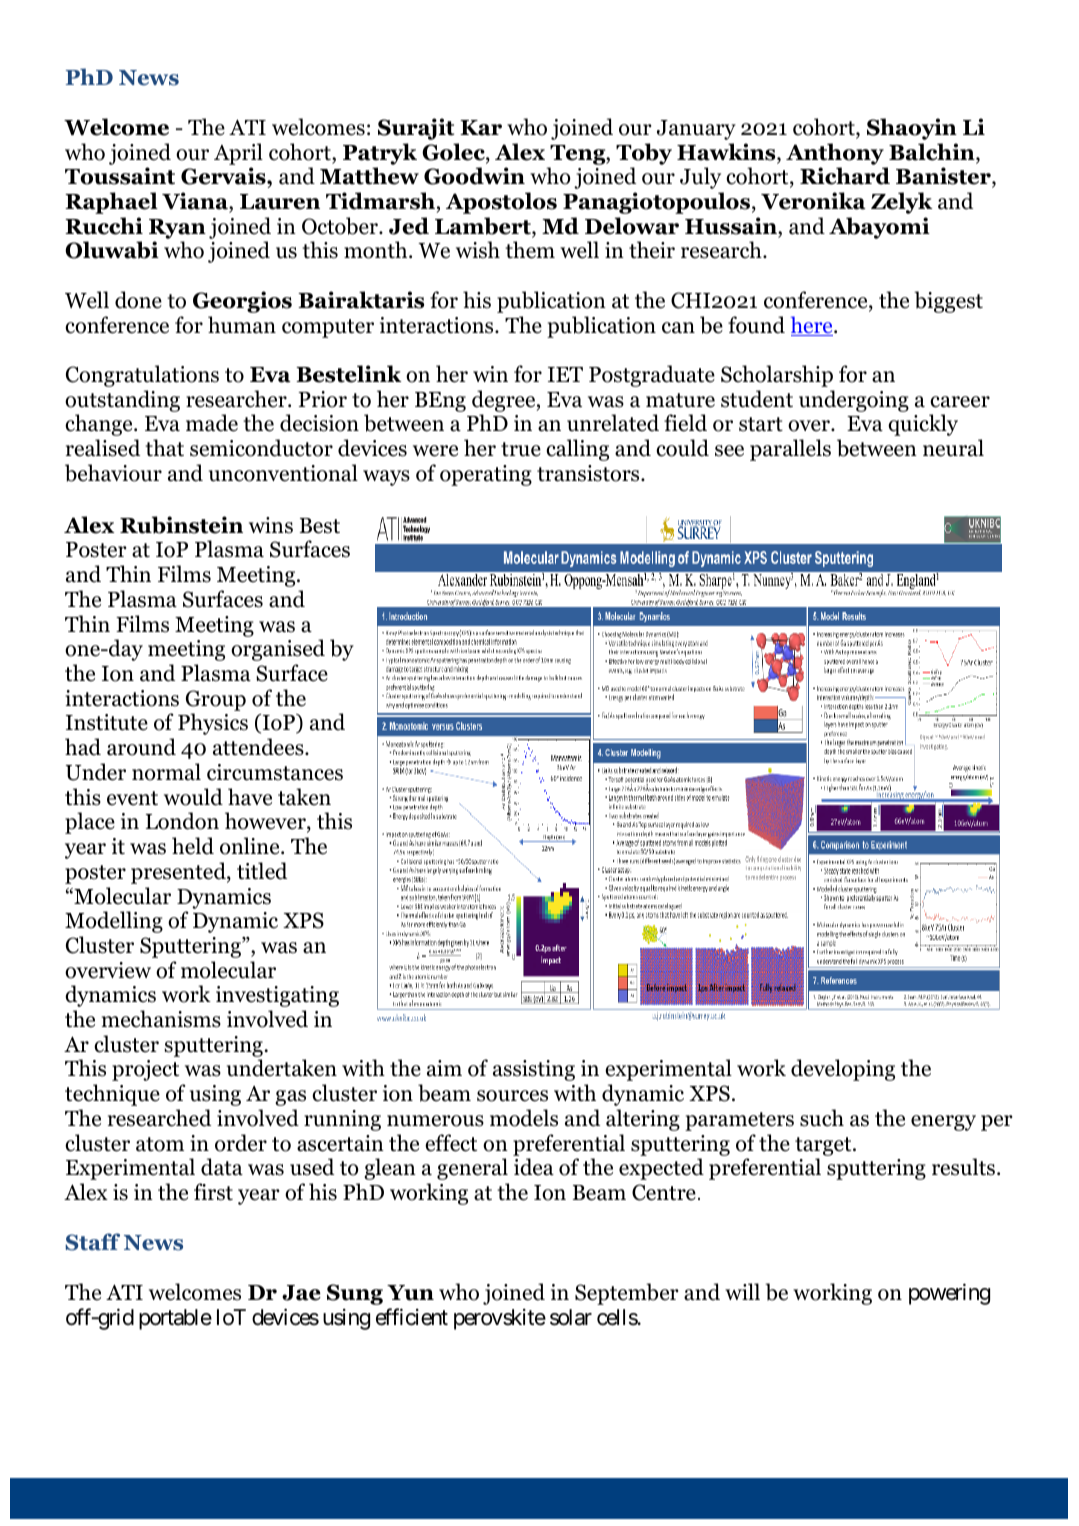  I want to click on Congratulations, so click(142, 376).
